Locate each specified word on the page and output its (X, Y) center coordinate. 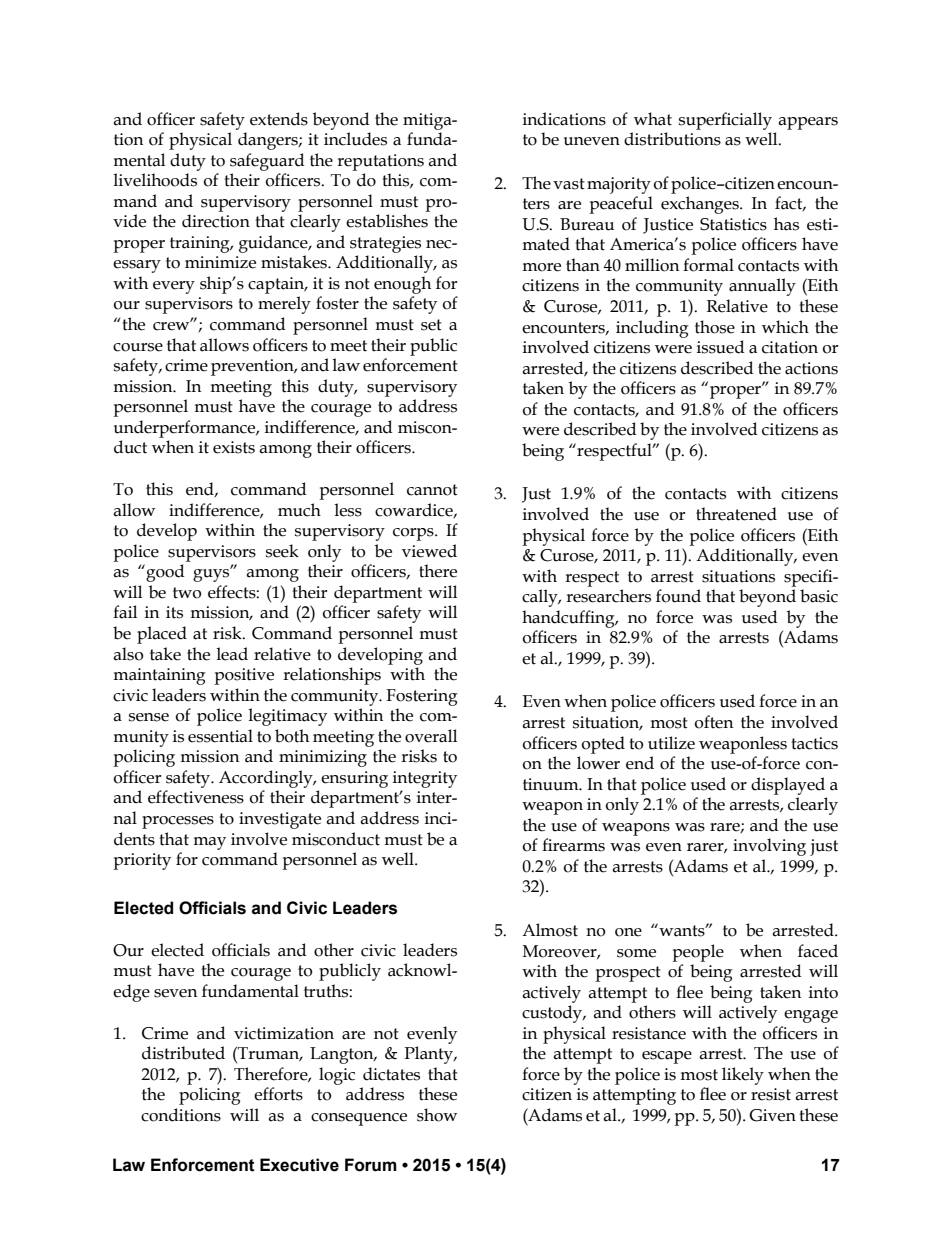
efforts (278, 1094)
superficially (725, 121)
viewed (429, 551)
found (678, 596)
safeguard (267, 162)
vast (569, 184)
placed (162, 635)
